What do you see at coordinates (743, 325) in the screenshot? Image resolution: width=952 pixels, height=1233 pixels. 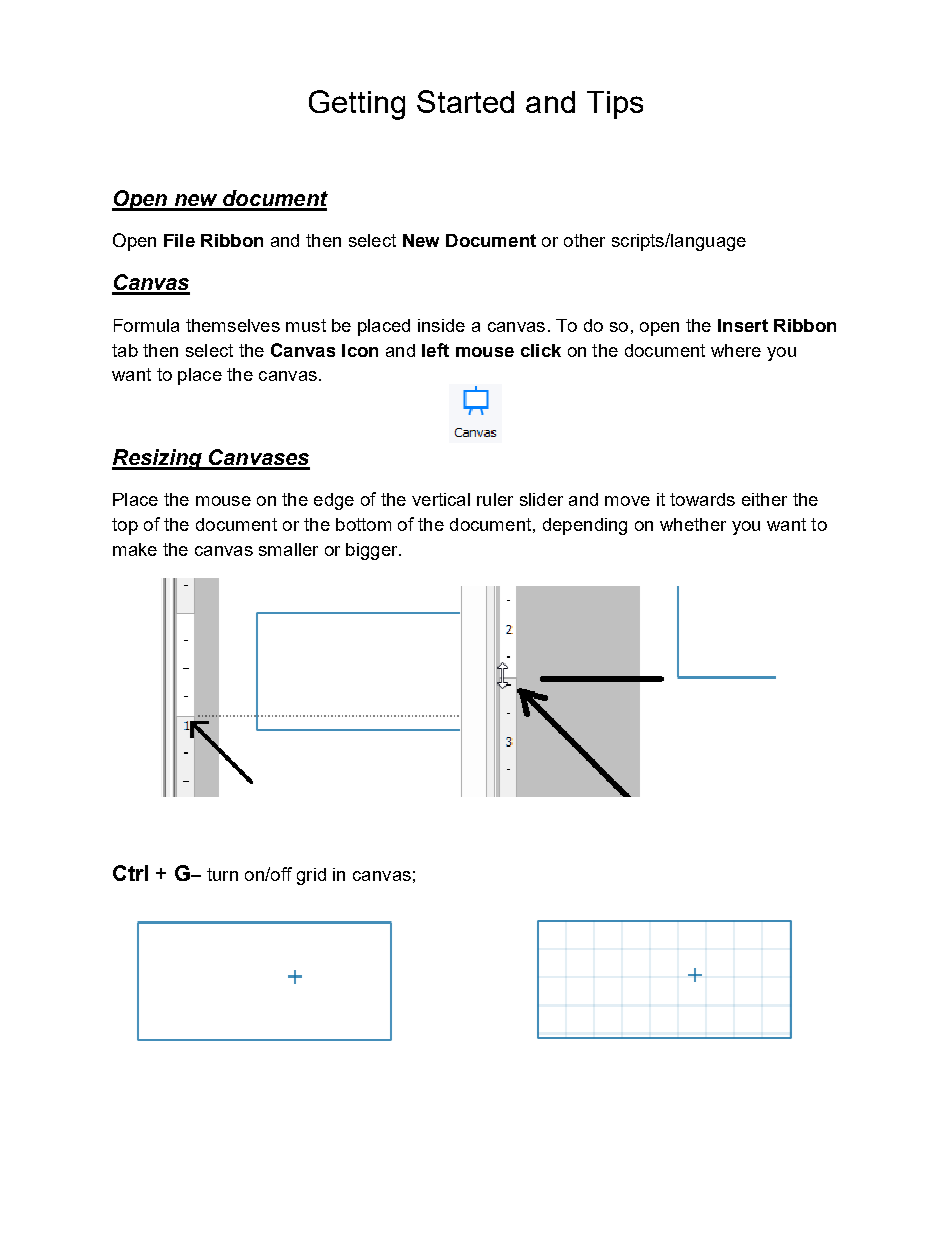 I see `Insert` at bounding box center [743, 325].
